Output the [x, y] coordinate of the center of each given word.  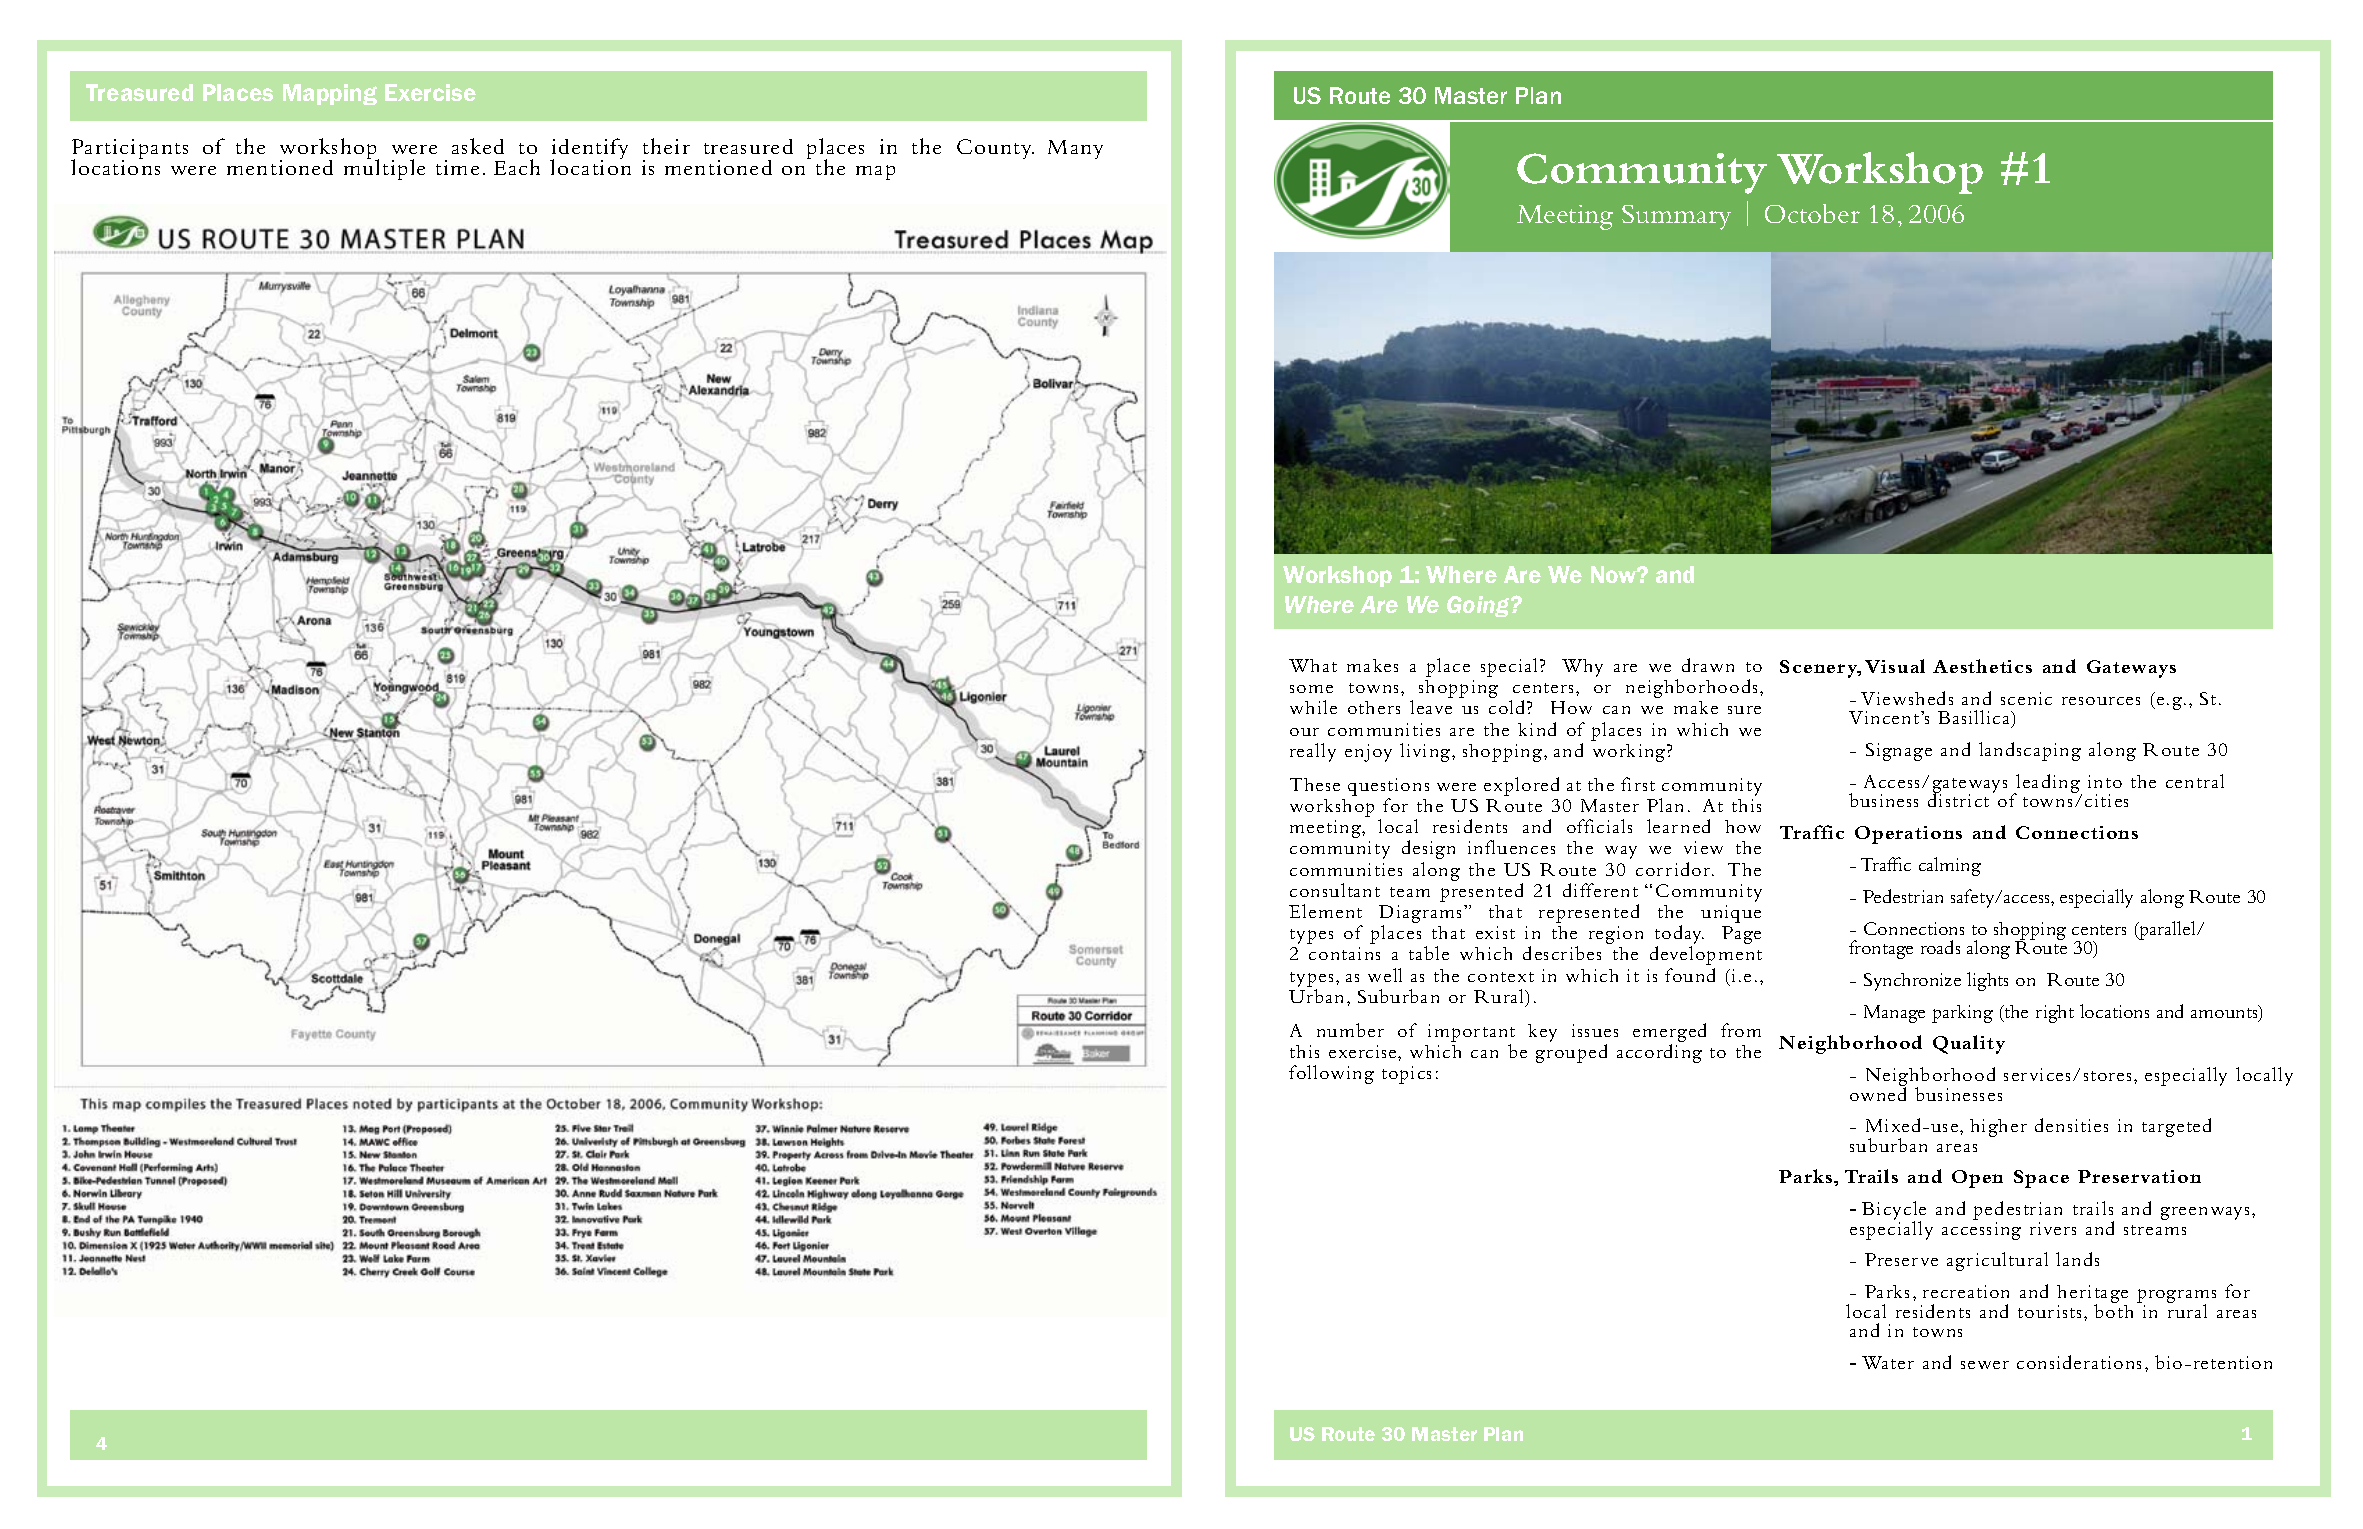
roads [1940, 947]
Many [1075, 149]
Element [1325, 911]
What [1313, 665]
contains [1344, 953]
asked [478, 146]
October [1812, 213]
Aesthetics [1982, 666]
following [1331, 1074]
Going [1479, 606]
